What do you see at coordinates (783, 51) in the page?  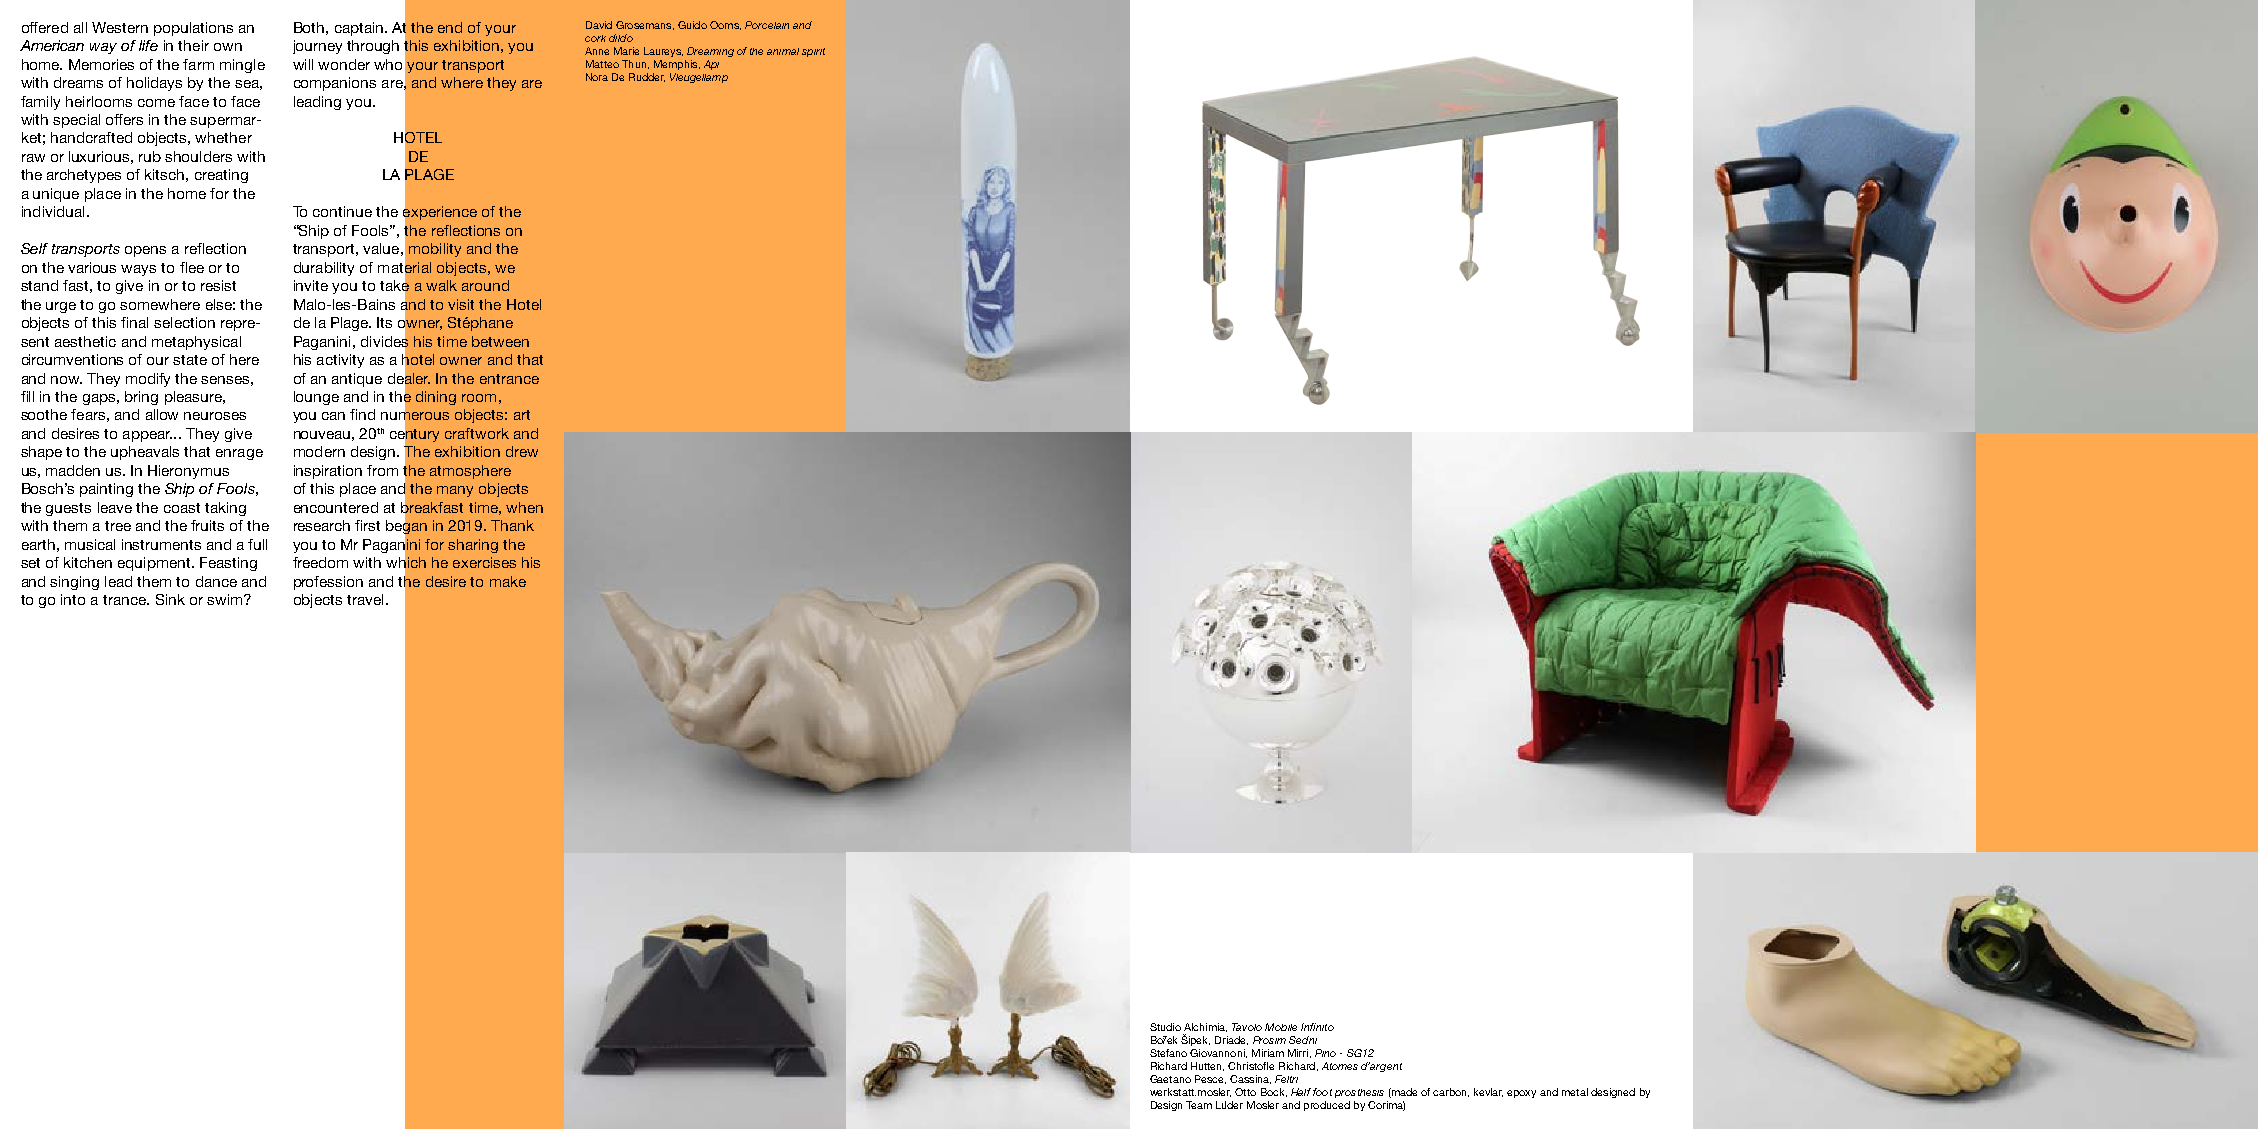 I see `animal` at bounding box center [783, 51].
